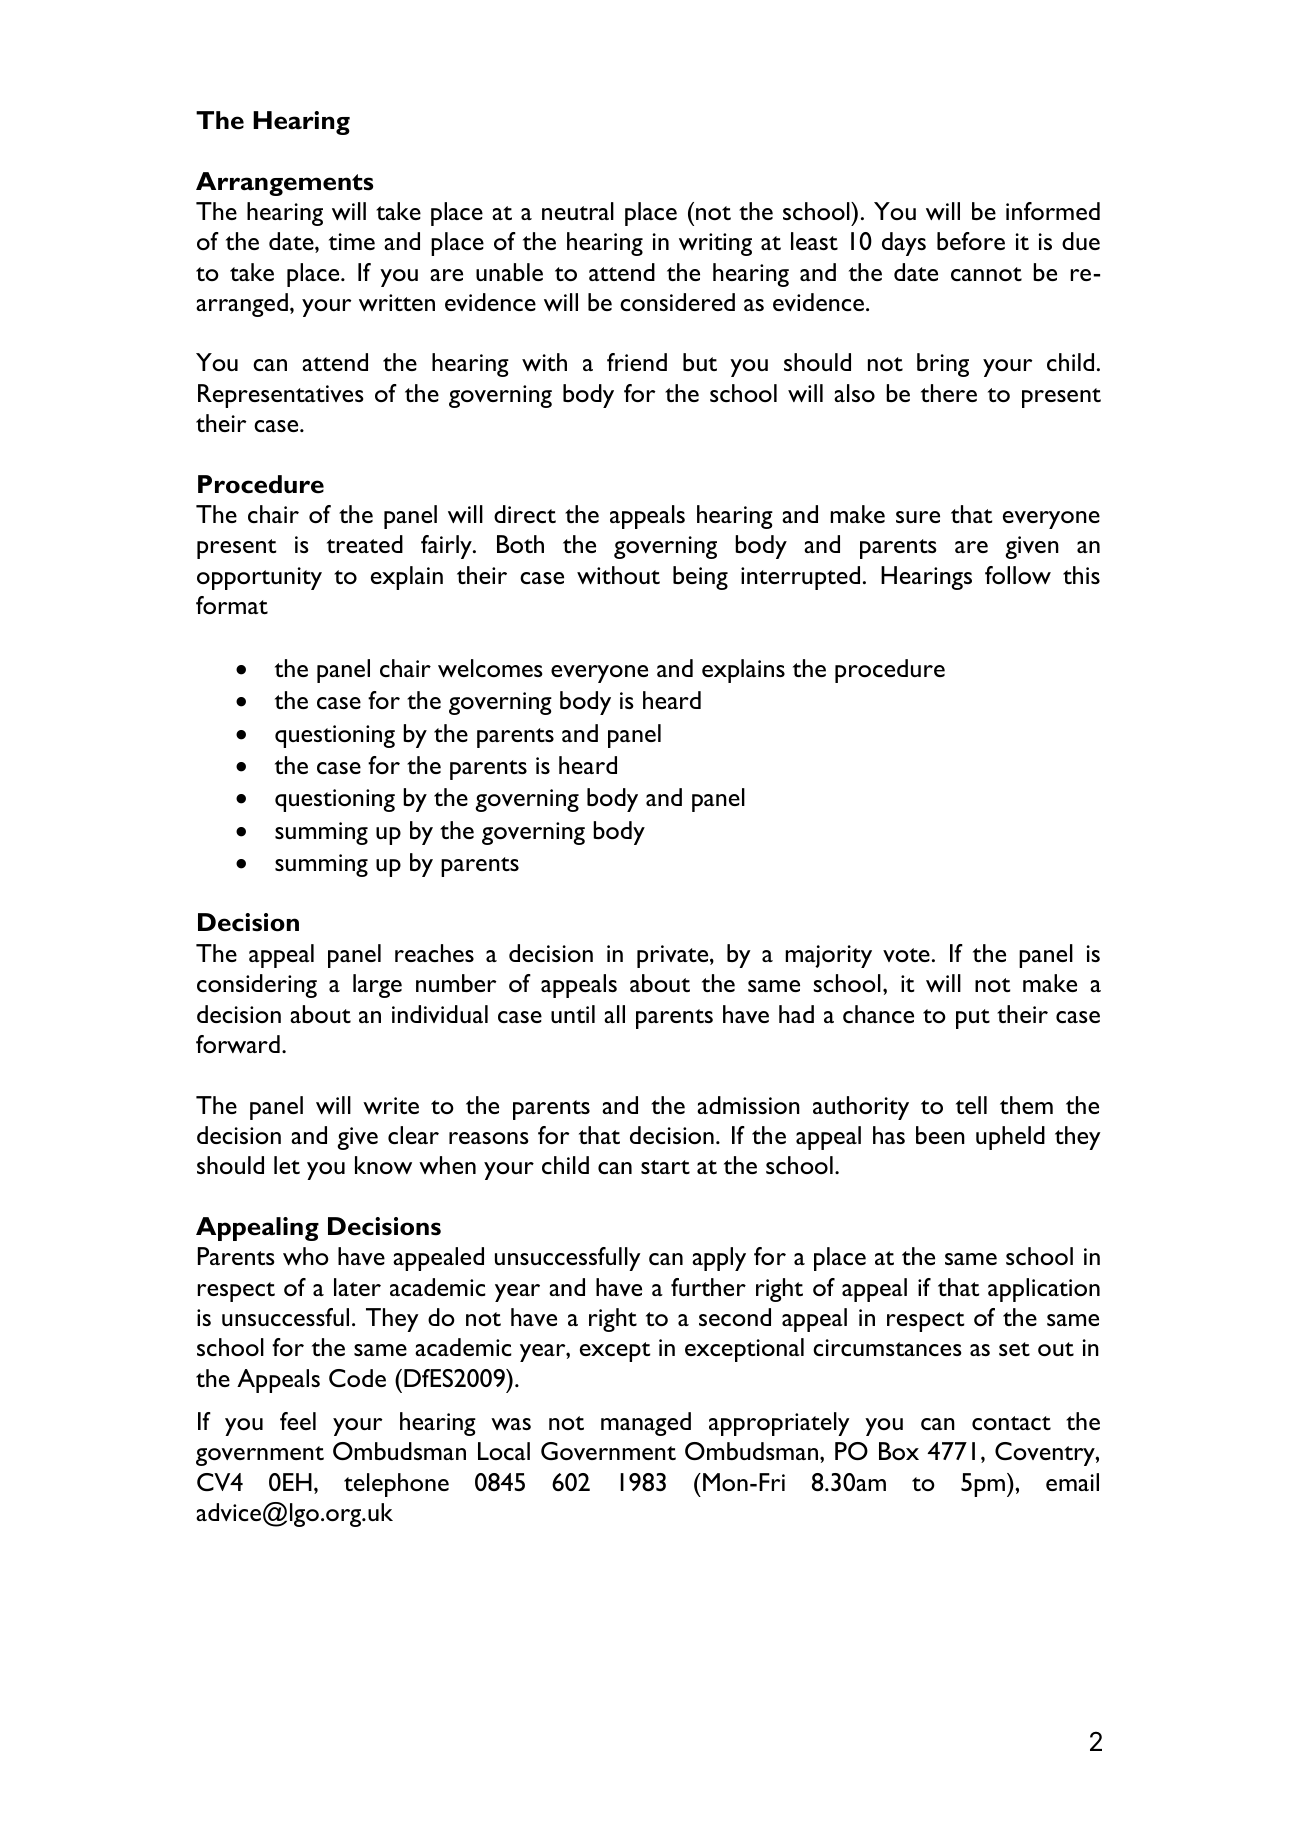 Image resolution: width=1297 pixels, height=1835 pixels. Describe the element at coordinates (971, 241) in the screenshot. I see `before` at that location.
